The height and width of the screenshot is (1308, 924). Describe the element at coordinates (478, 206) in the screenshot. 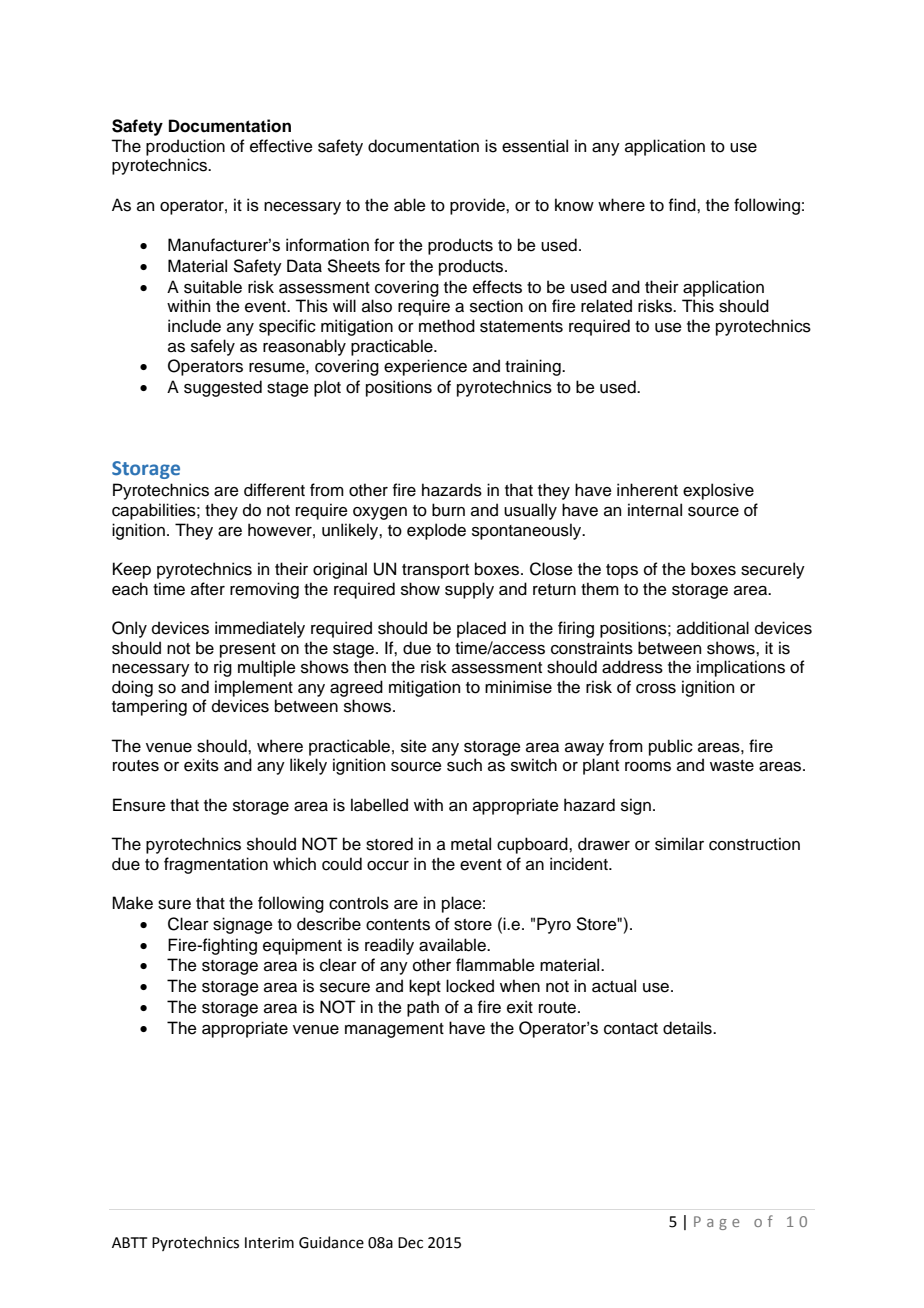

I see `provide` at that location.
